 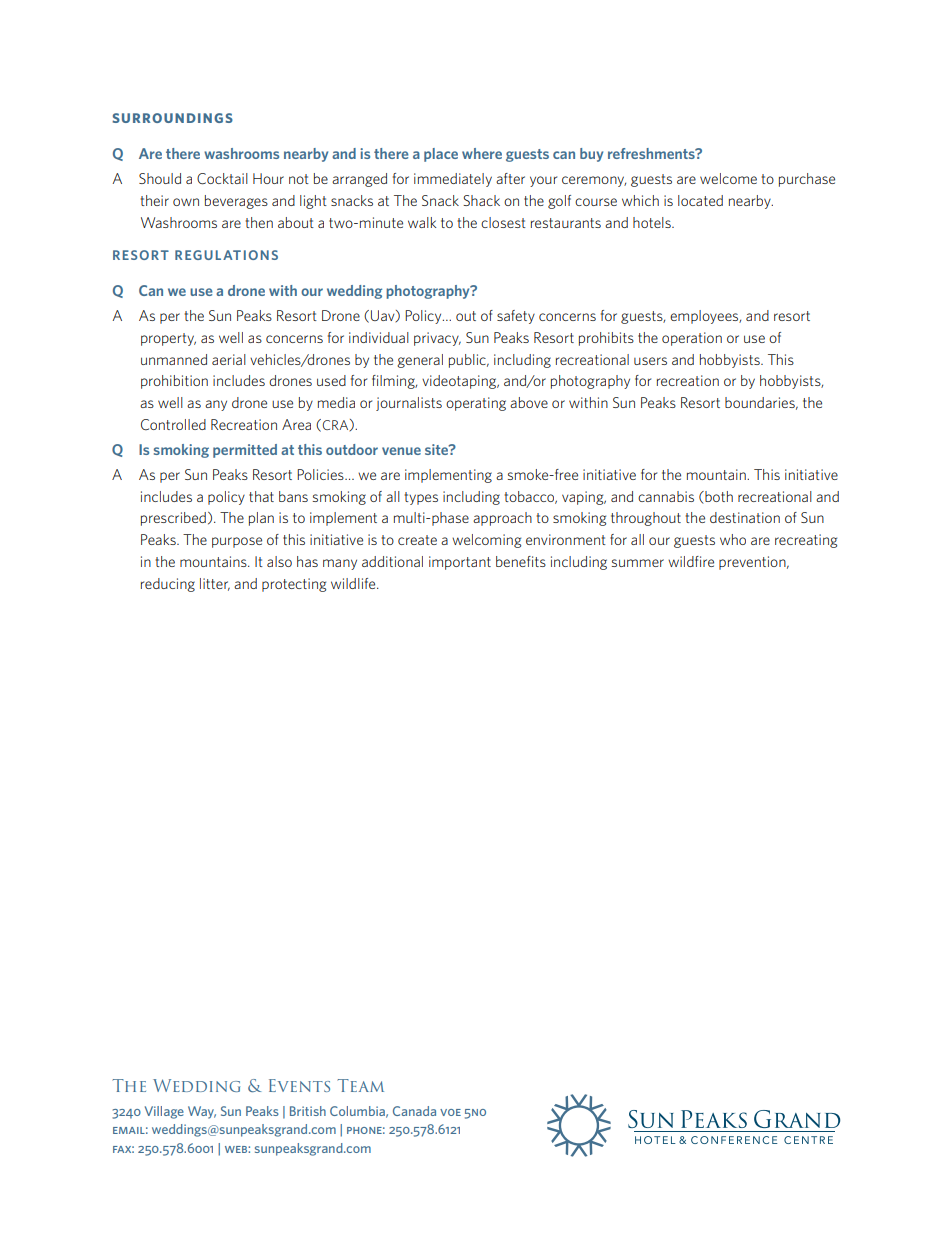 I want to click on important, so click(x=460, y=563).
